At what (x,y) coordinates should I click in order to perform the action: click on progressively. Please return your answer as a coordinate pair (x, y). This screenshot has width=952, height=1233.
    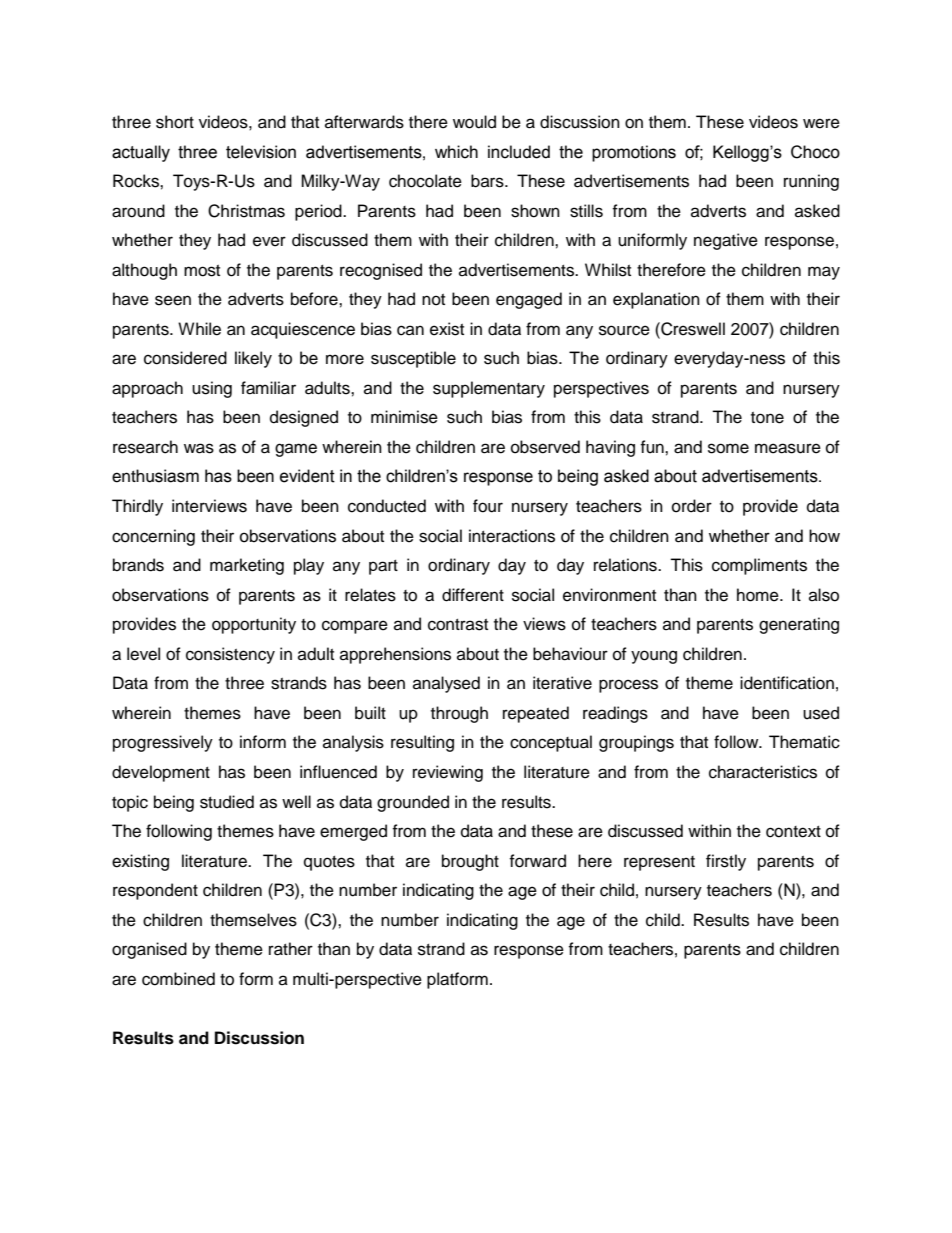
    Looking at the image, I should click on (163, 743).
